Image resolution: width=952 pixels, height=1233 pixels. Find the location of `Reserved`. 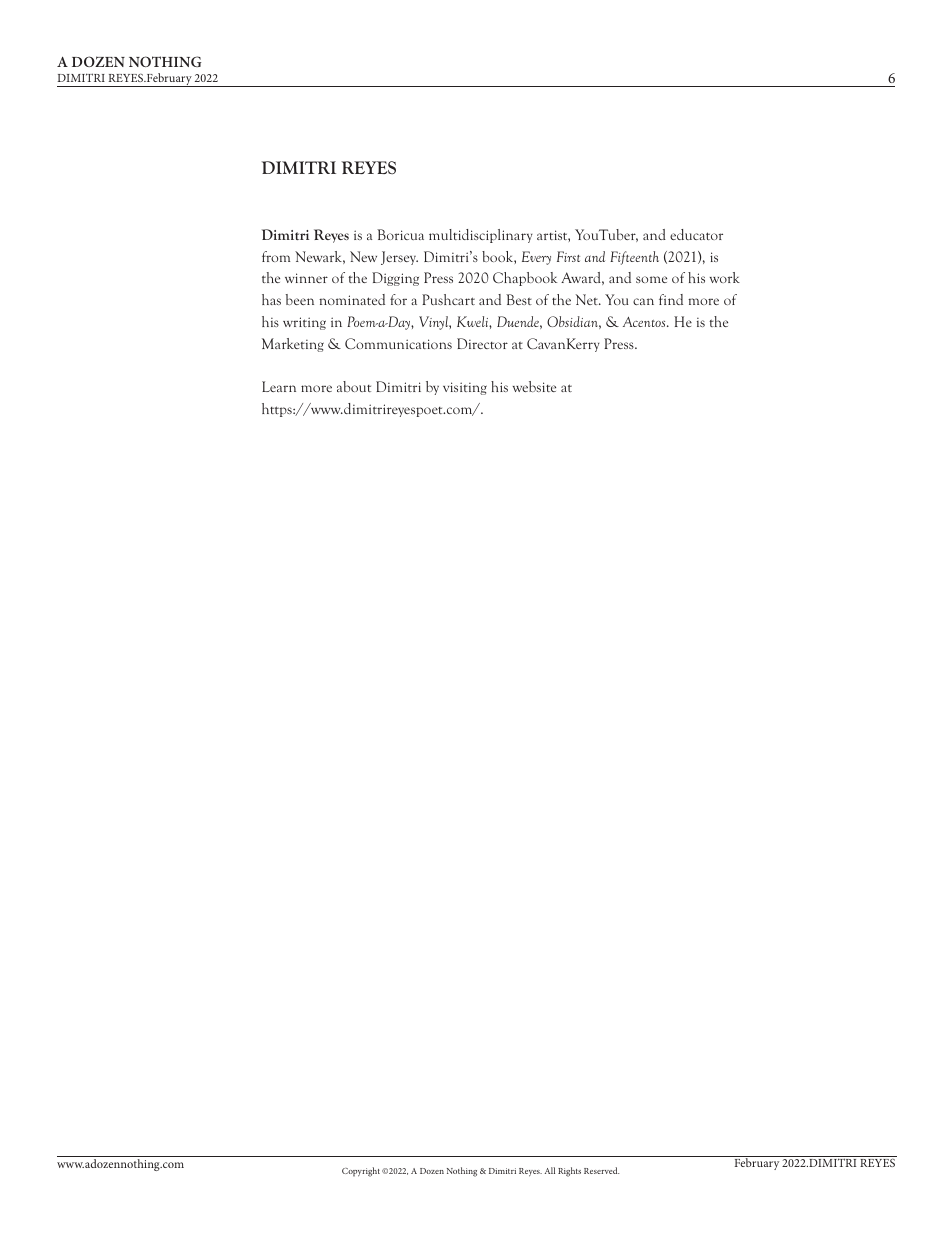

Reserved is located at coordinates (601, 1170).
